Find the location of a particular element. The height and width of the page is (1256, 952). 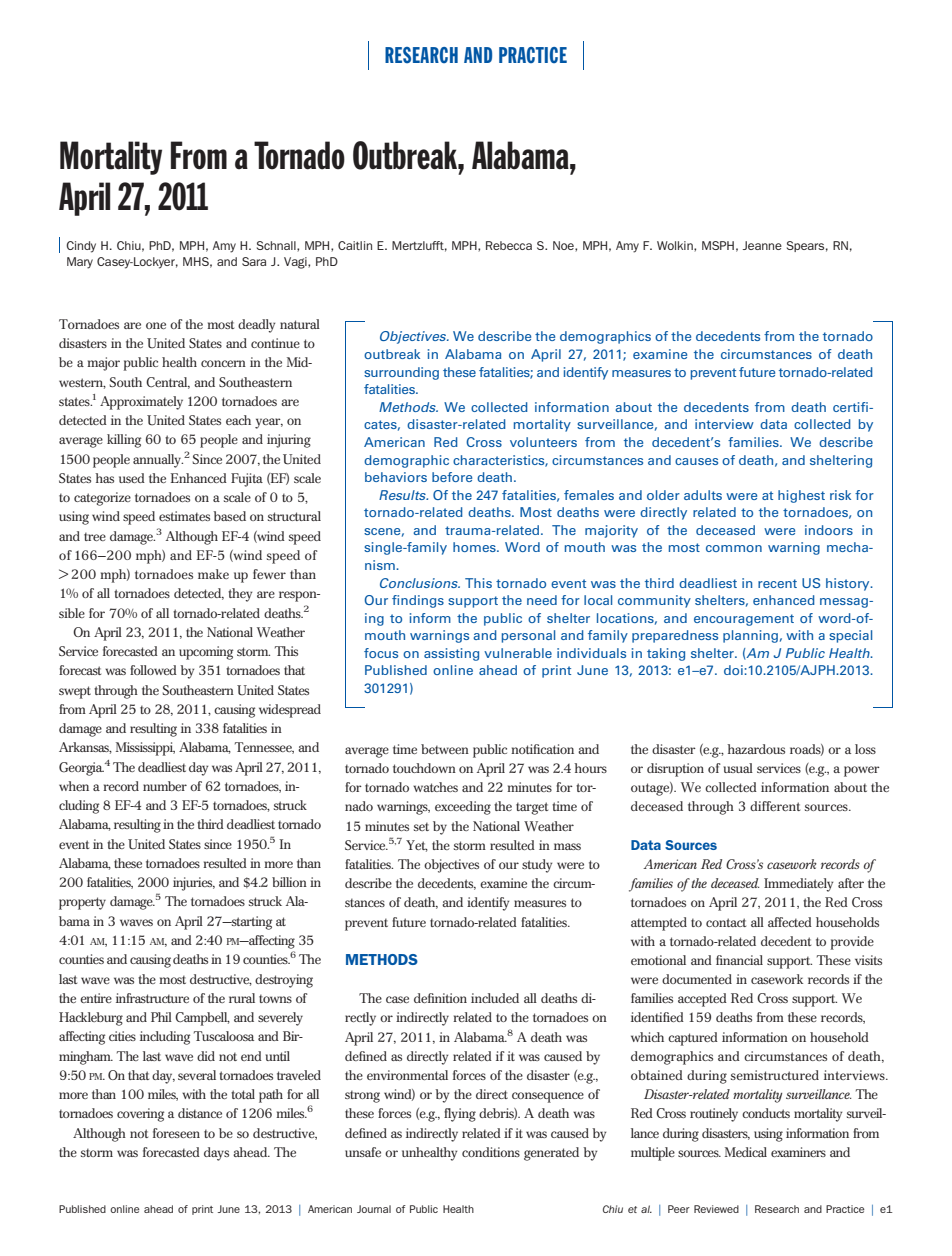

hazardous is located at coordinates (756, 749).
